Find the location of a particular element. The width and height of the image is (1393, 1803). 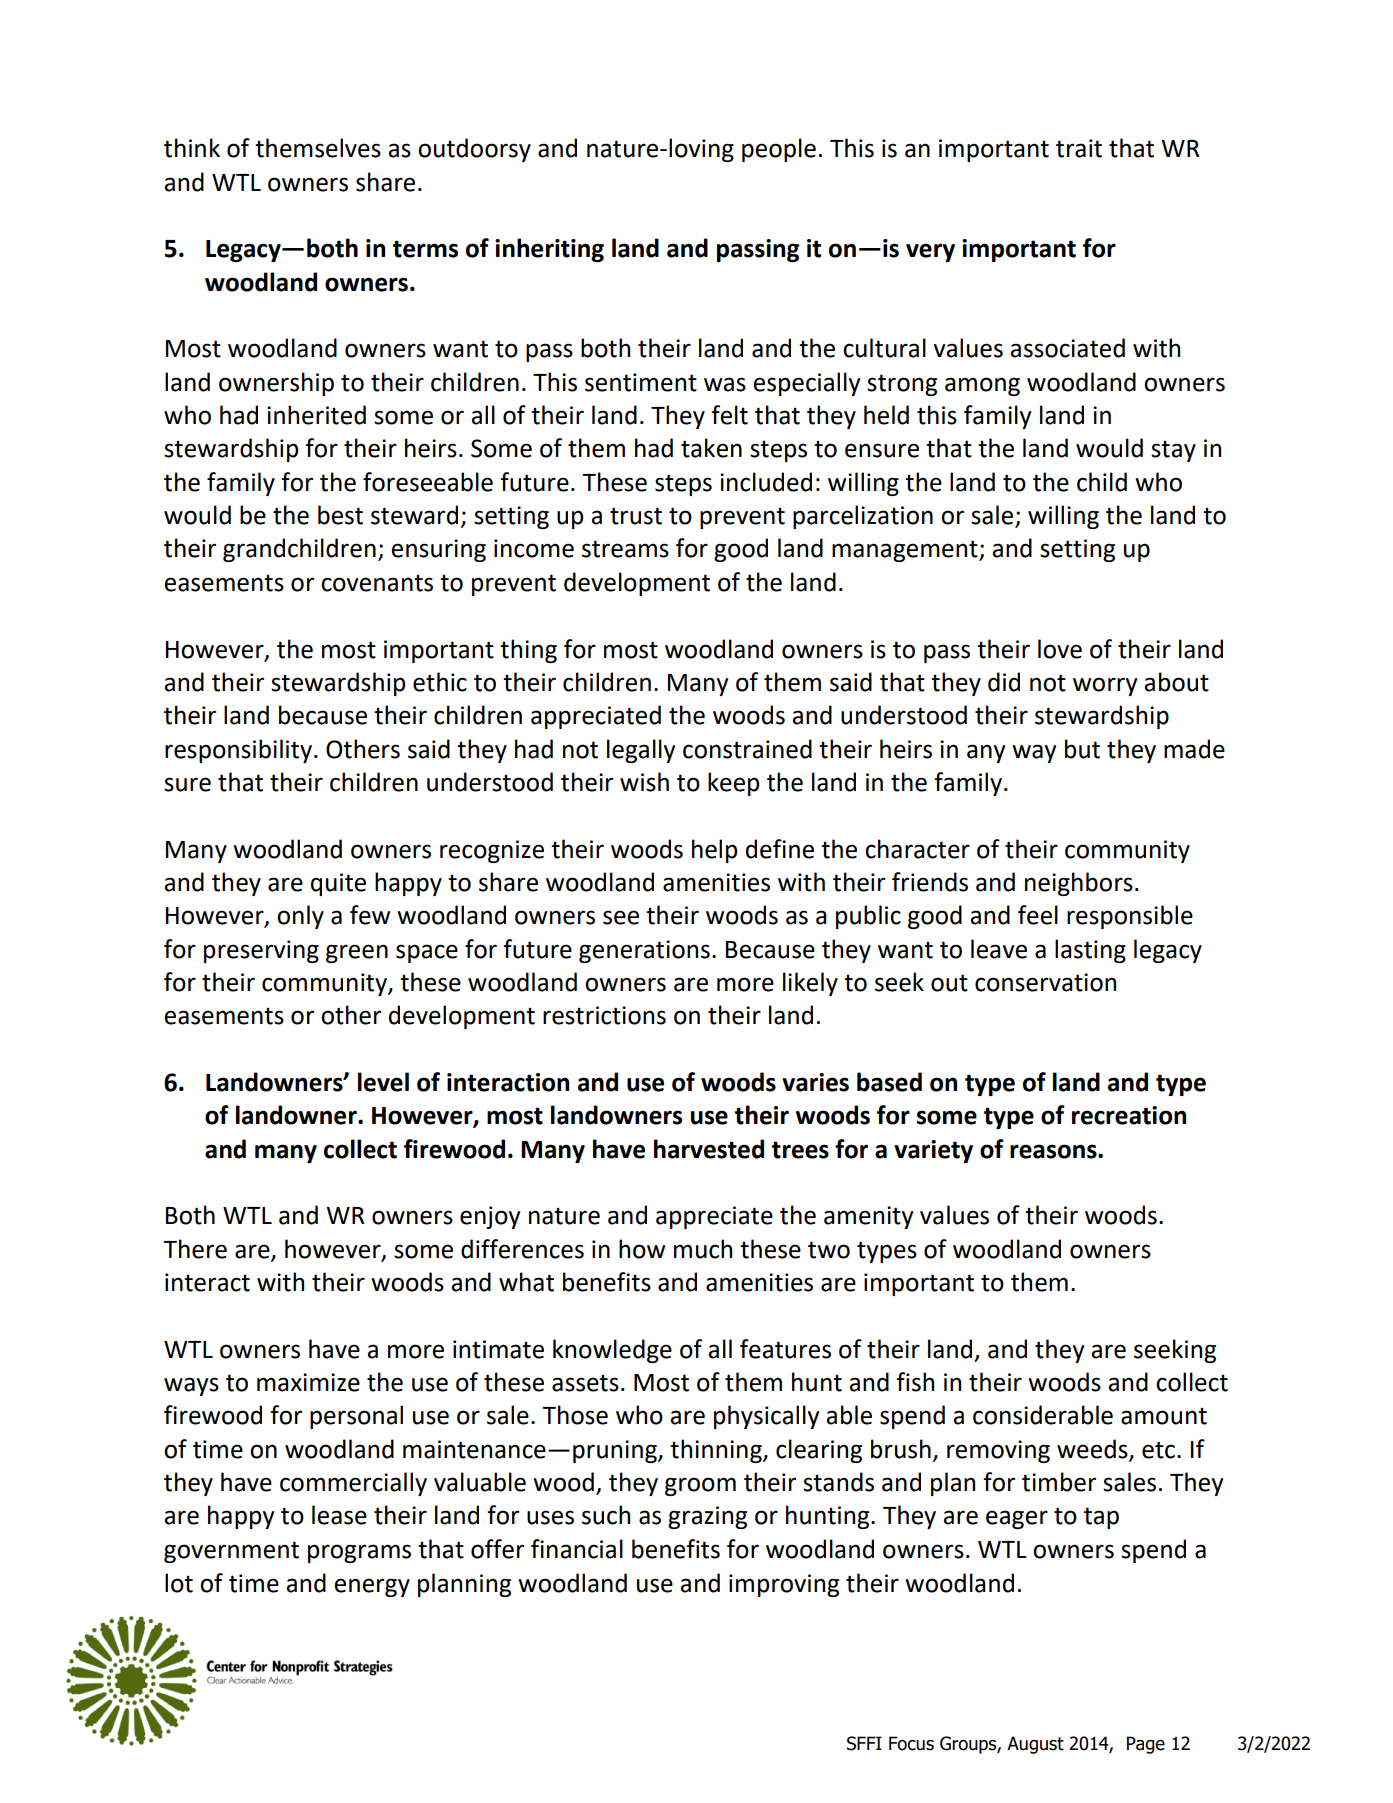

recreation is located at coordinates (1129, 1115).
